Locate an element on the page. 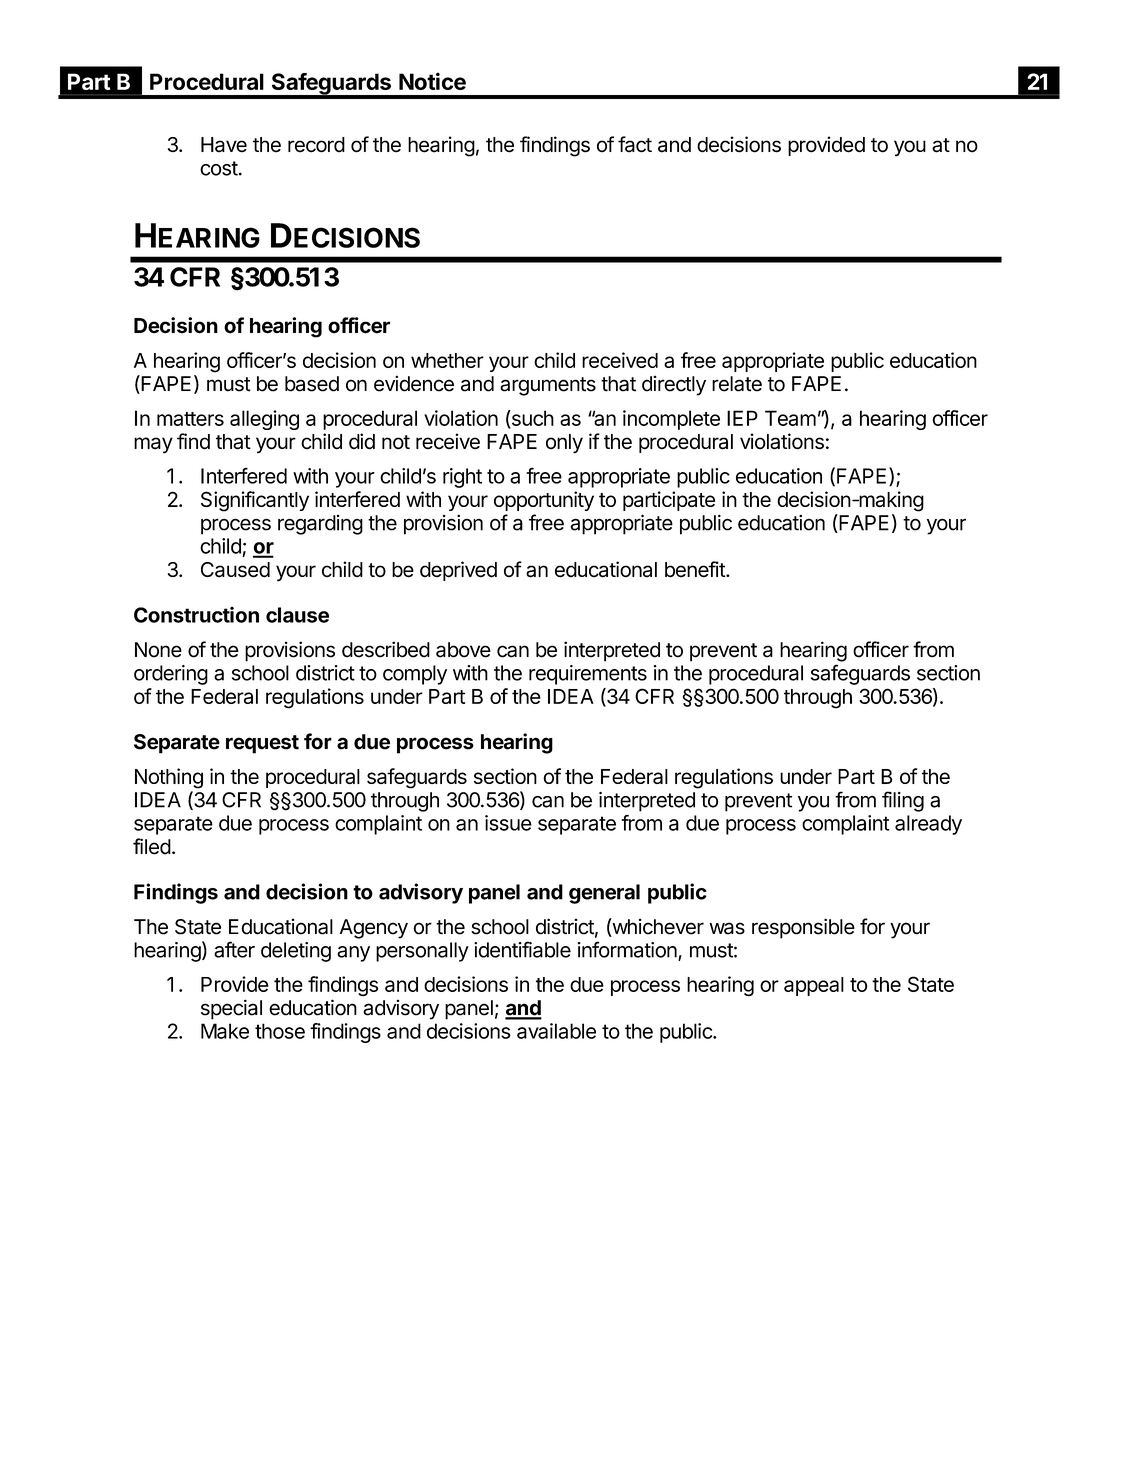 This document has width=1132, height=1464. request is located at coordinates (262, 744).
